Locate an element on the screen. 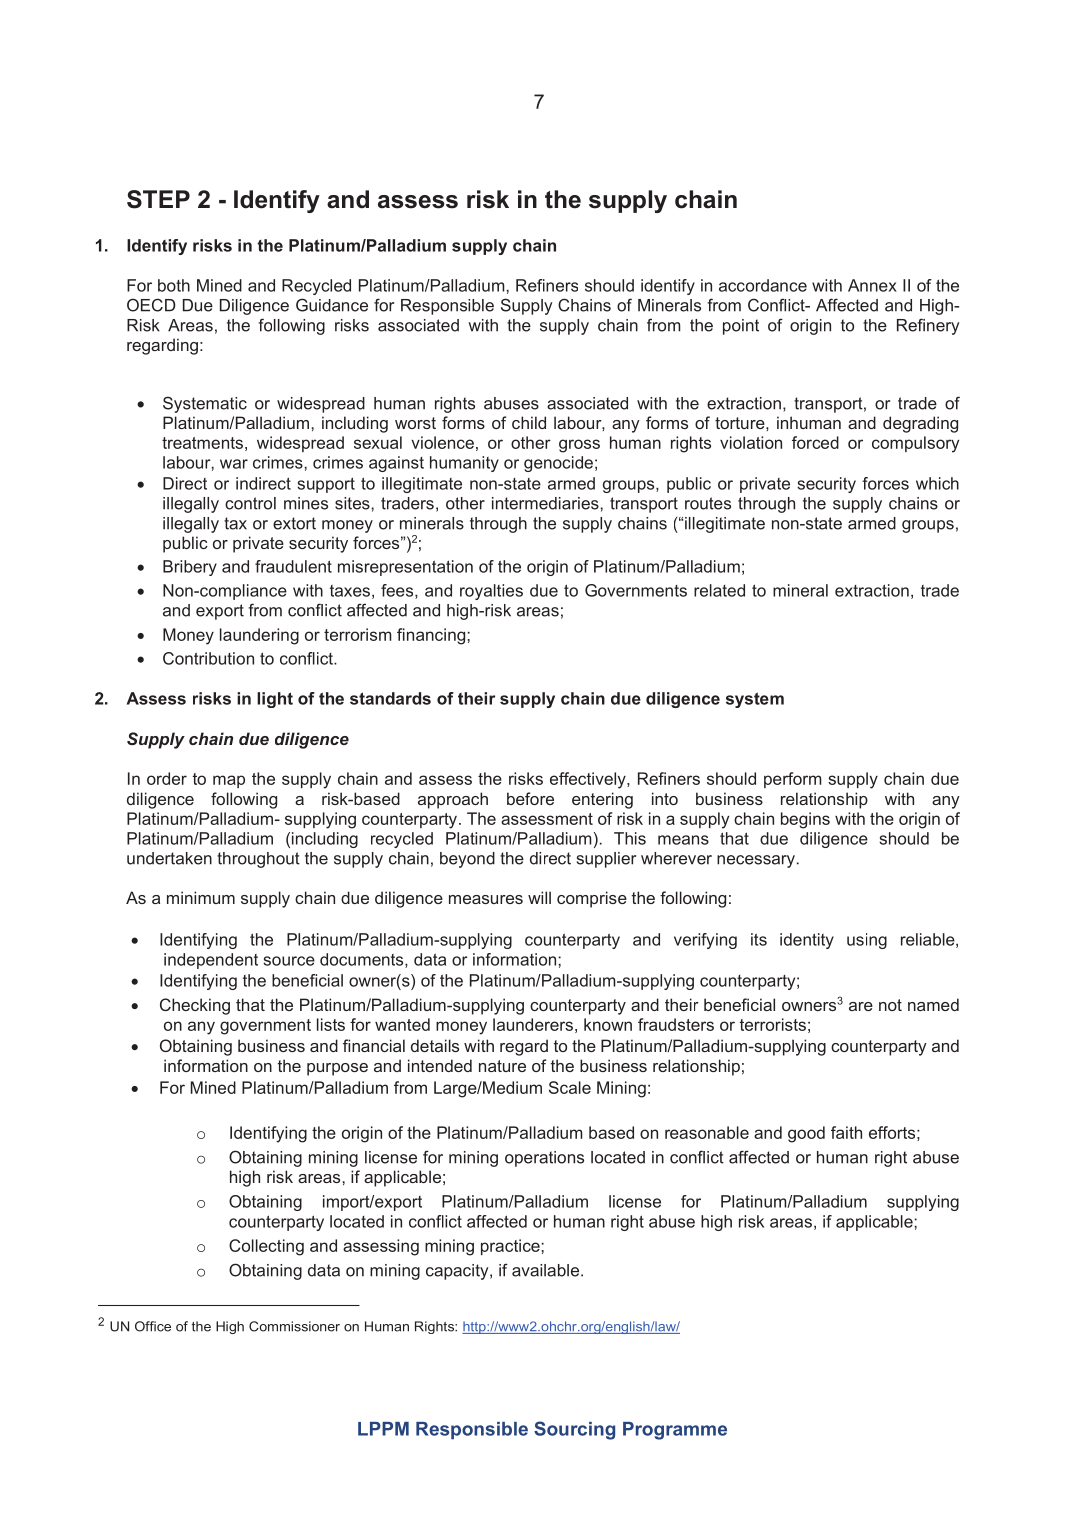  war is located at coordinates (234, 464).
